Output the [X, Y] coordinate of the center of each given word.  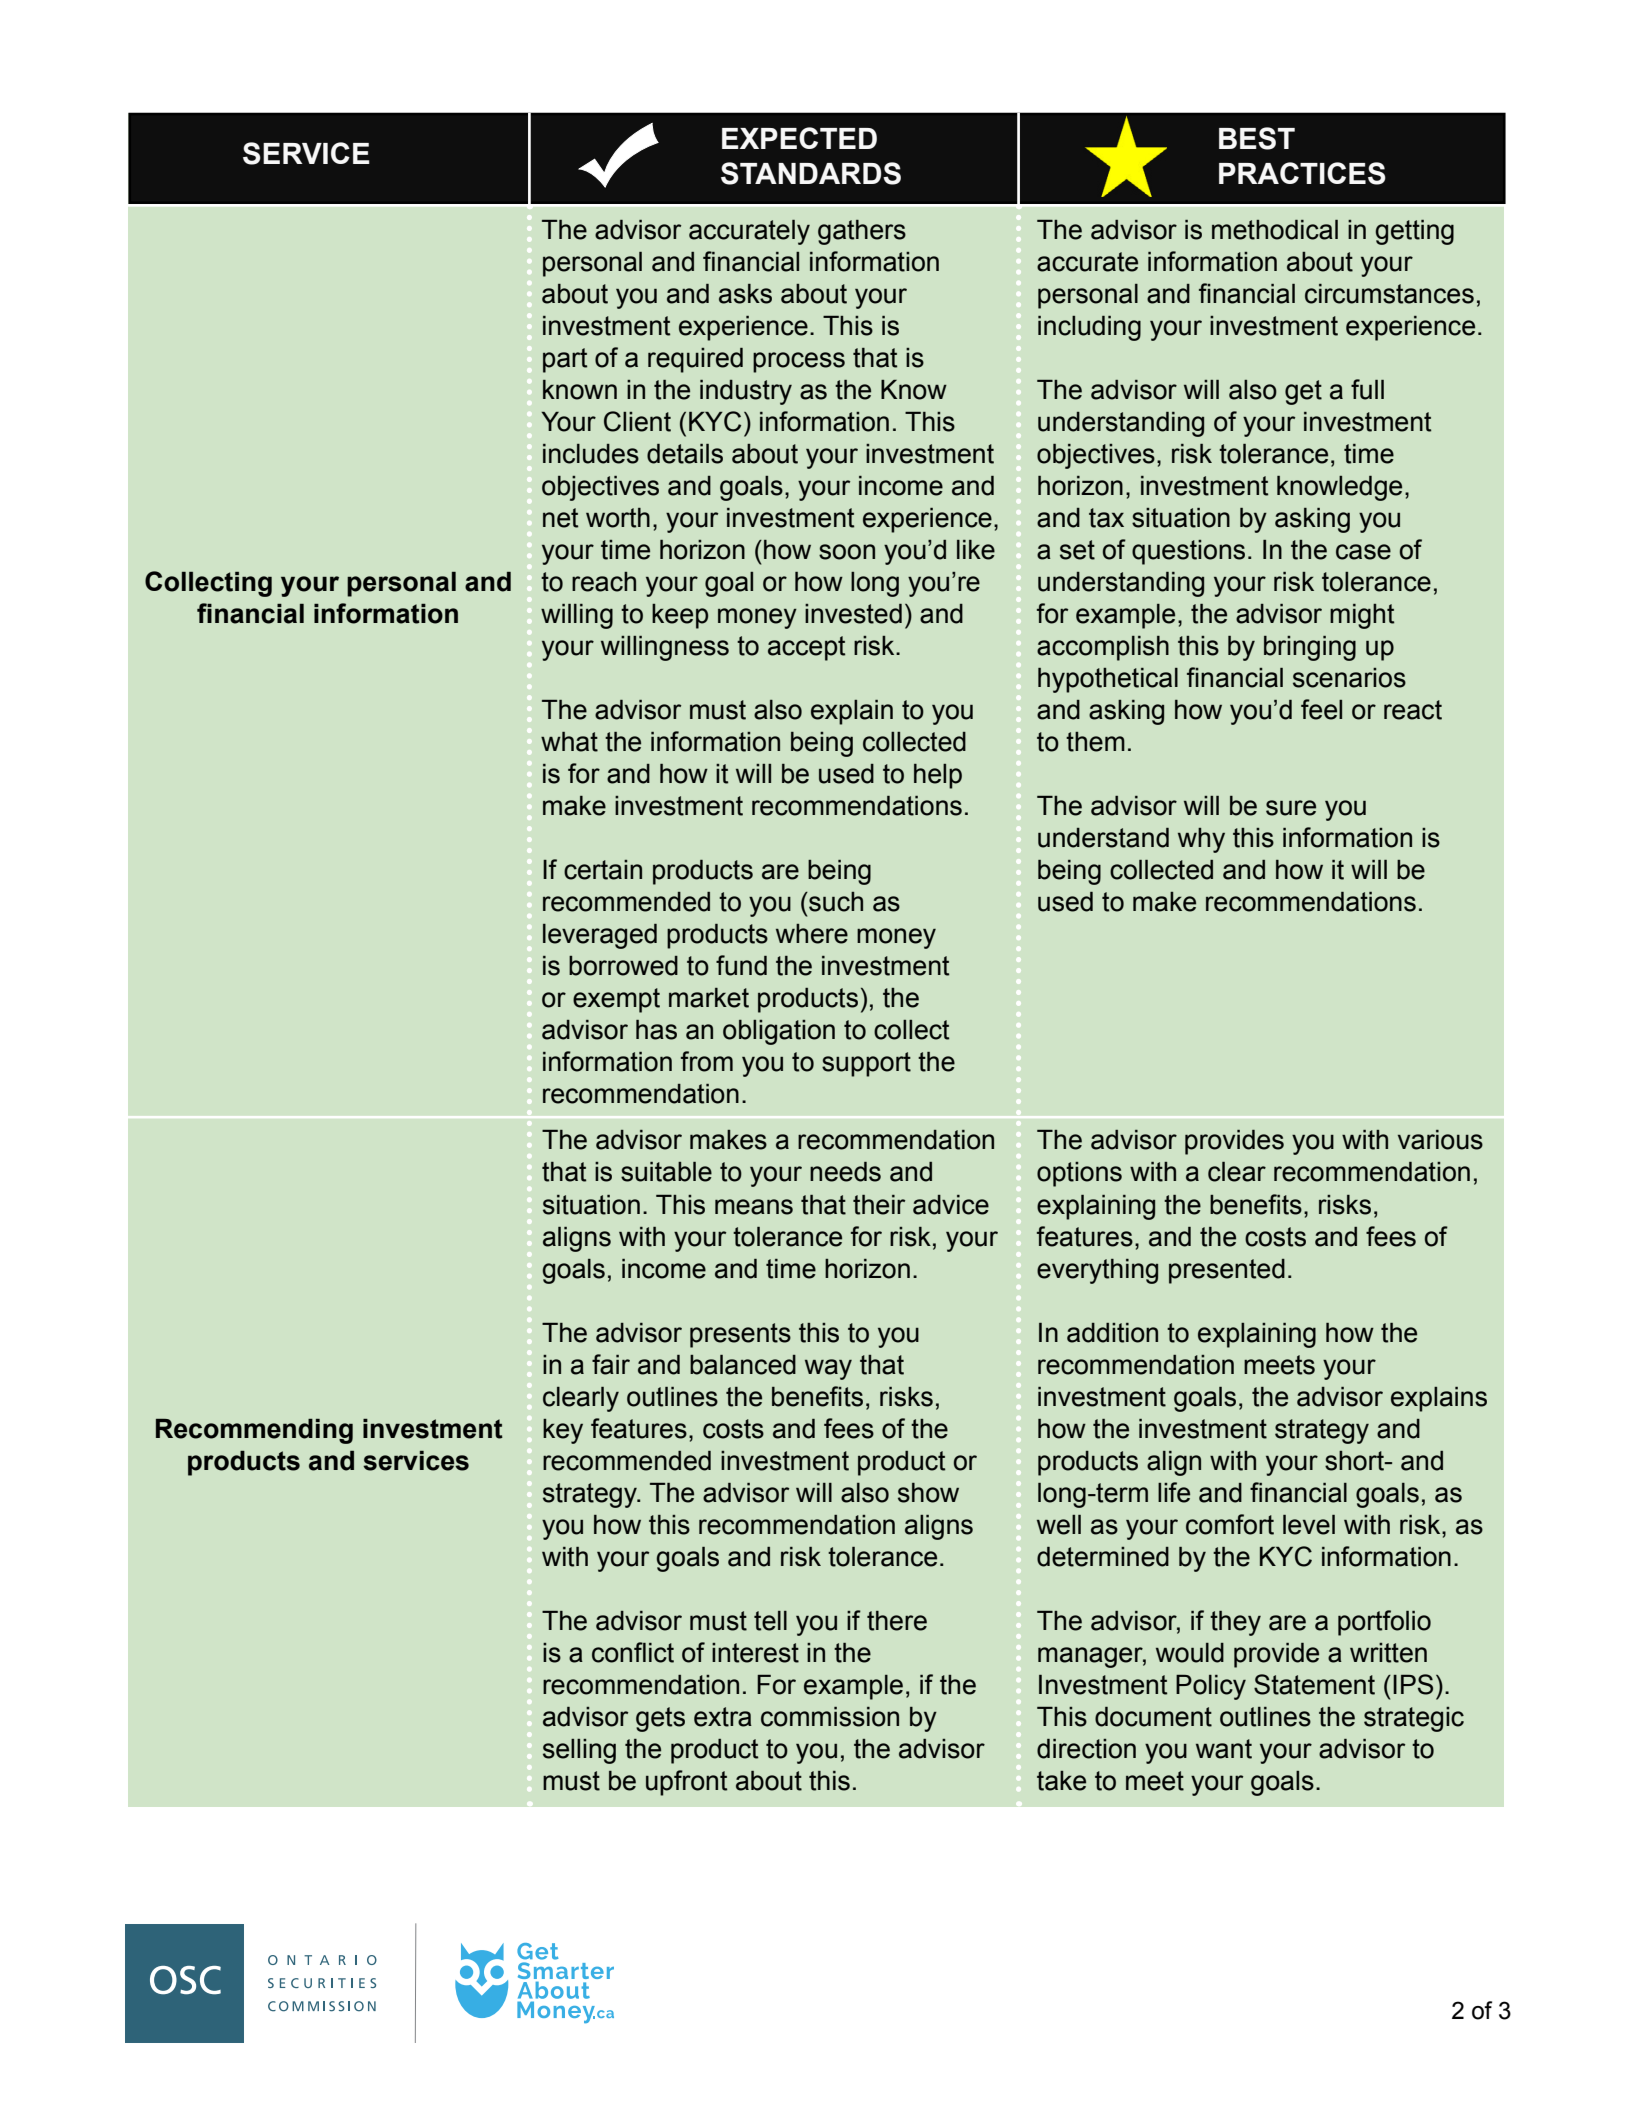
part [565, 360]
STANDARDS [811, 173]
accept [806, 648]
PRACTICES [1302, 173]
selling [579, 1751]
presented [1227, 1271]
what [569, 742]
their [879, 1205]
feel [1321, 709]
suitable [666, 1172]
